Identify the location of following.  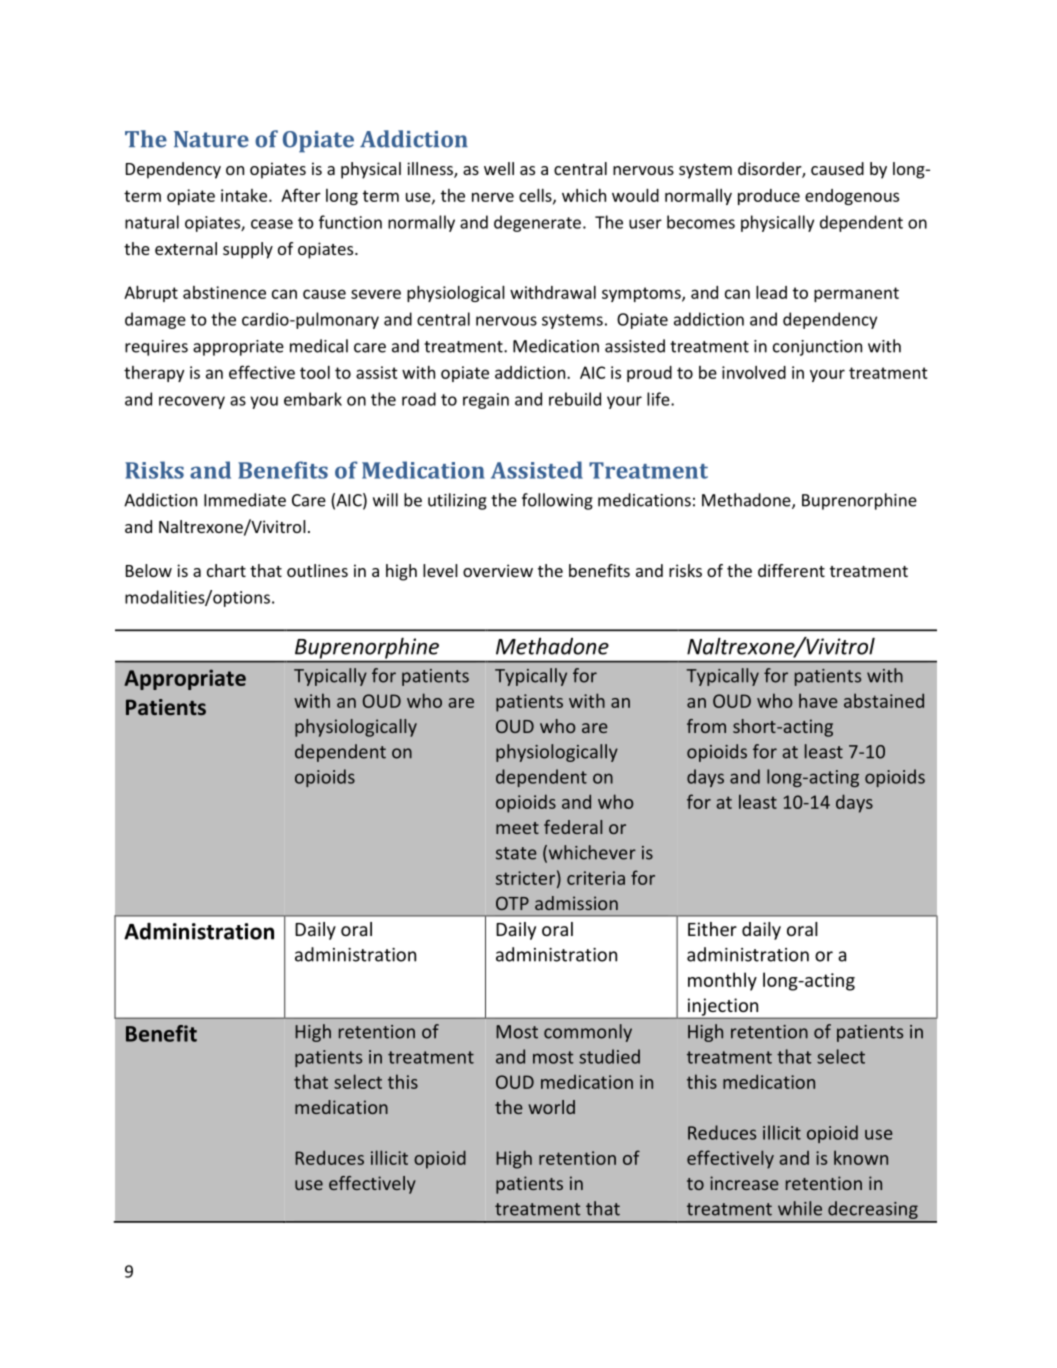
(557, 501).
